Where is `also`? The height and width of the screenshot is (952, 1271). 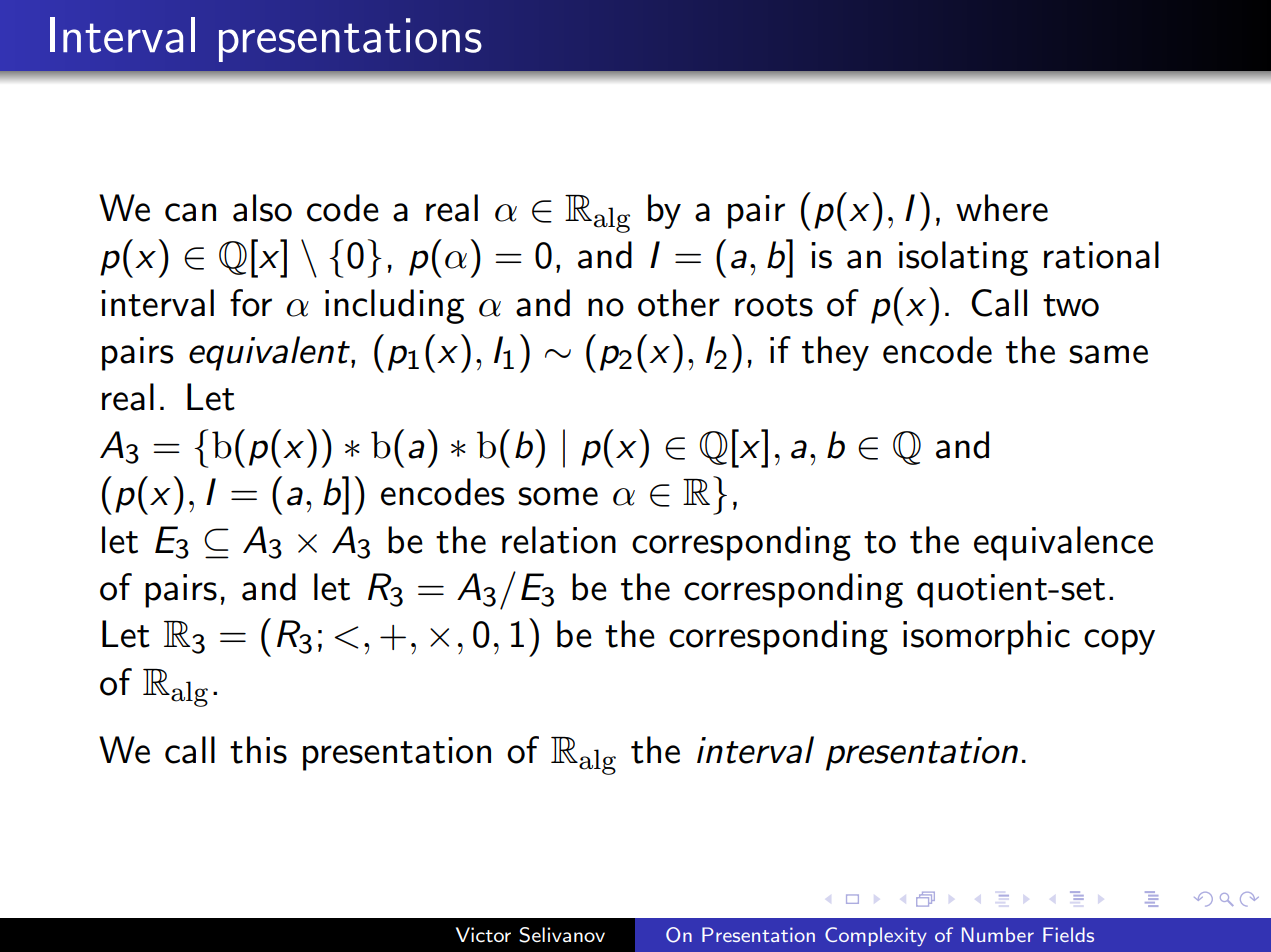 also is located at coordinates (262, 208).
